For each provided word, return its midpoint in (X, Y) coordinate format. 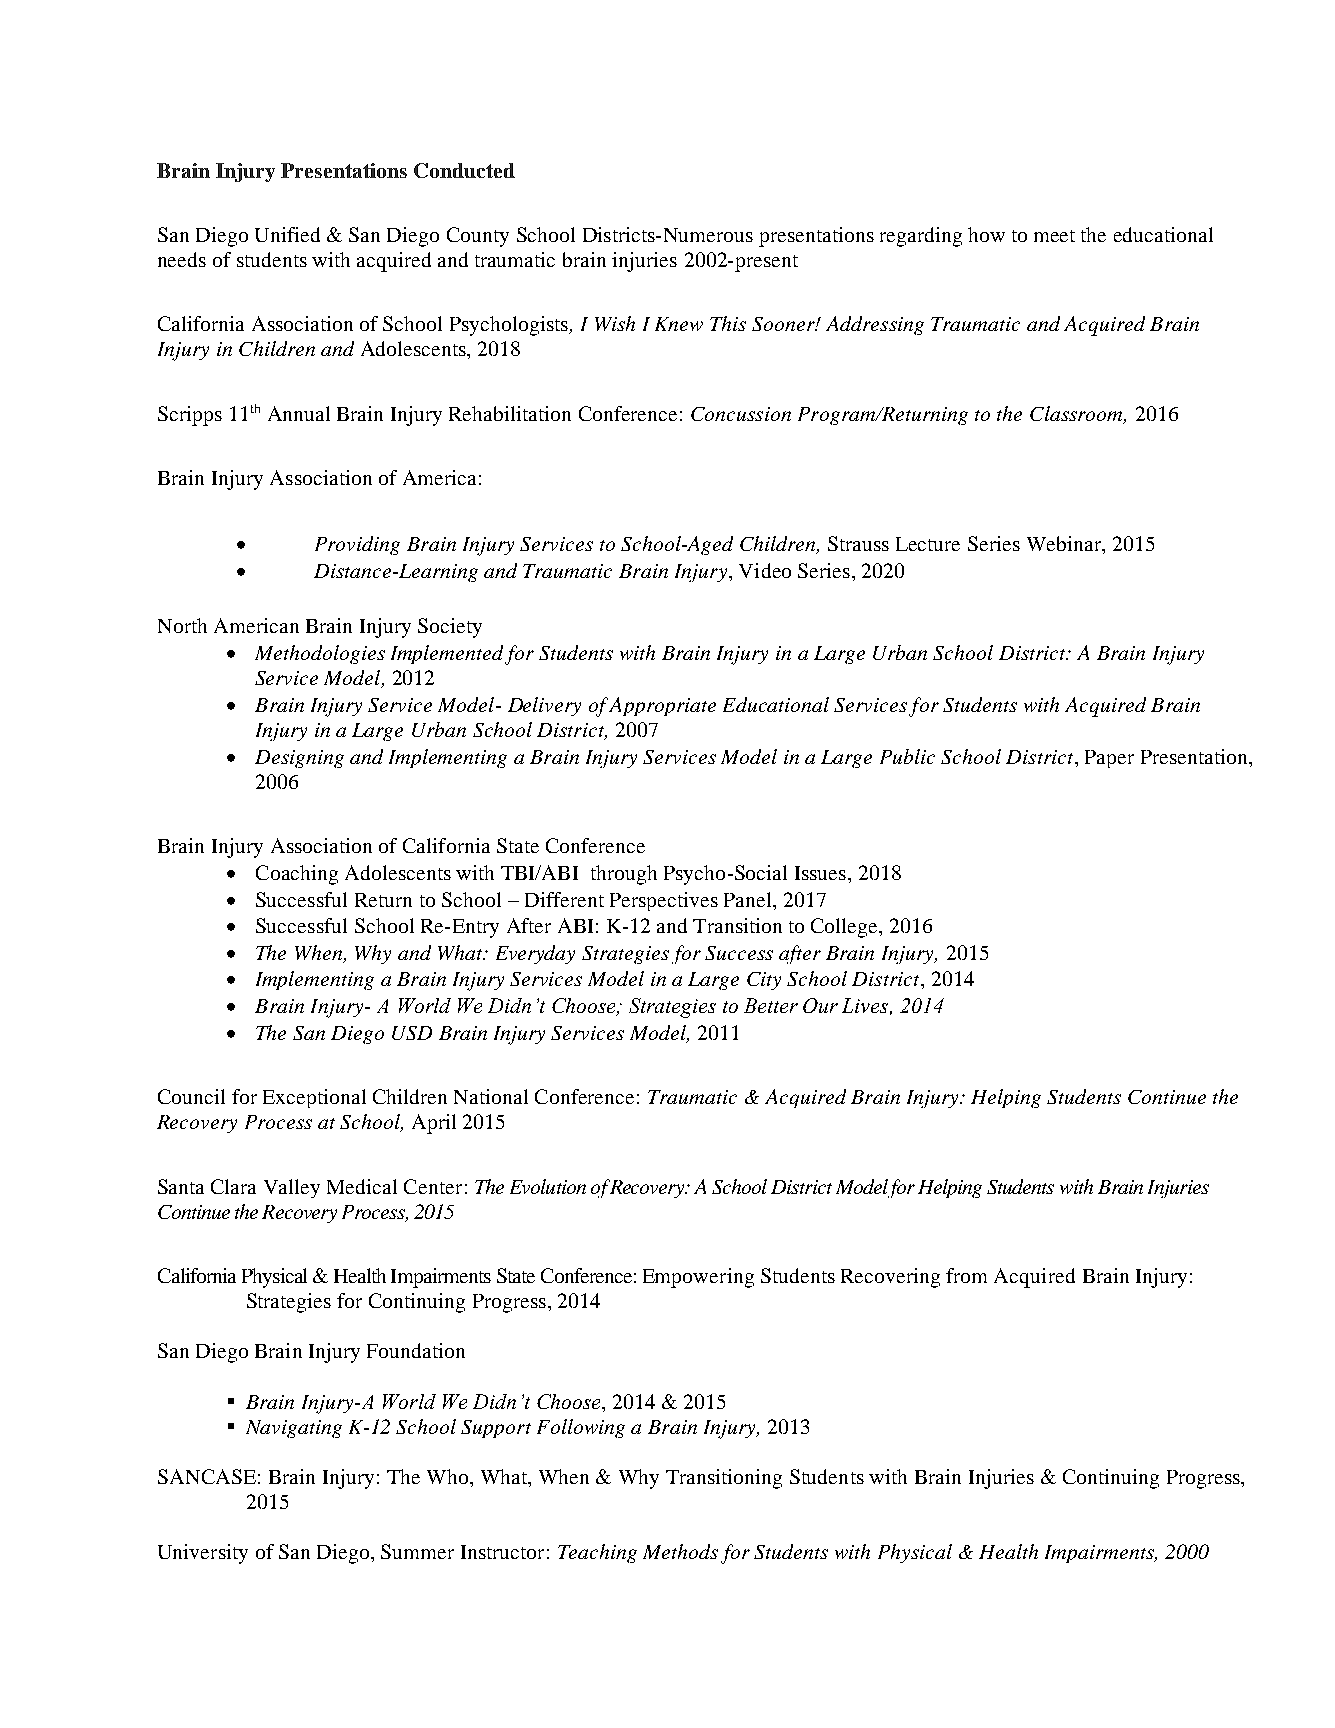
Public (907, 756)
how (986, 234)
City (764, 981)
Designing (299, 759)
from (966, 1275)
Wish (615, 323)
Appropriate (662, 706)
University (203, 1554)
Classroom (1078, 415)
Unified (287, 234)
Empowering (698, 1278)
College (846, 928)
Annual (299, 413)
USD (412, 1033)
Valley (292, 1188)
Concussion (741, 414)
